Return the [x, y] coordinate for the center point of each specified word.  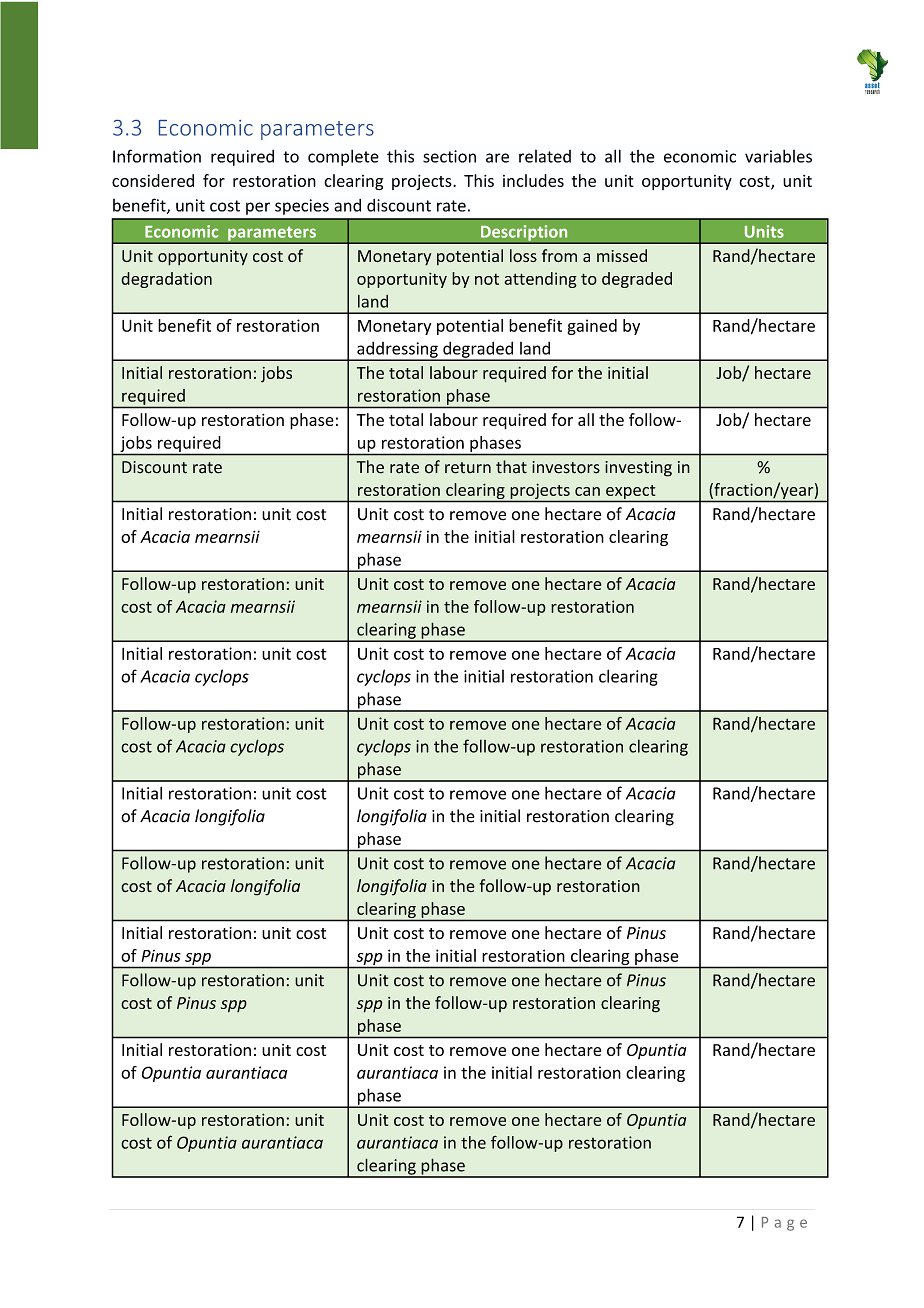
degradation [166, 280]
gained [592, 327]
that [511, 467]
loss [523, 256]
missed [622, 255]
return [468, 468]
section [449, 156]
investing [638, 469]
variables [778, 156]
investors [566, 467]
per [258, 208]
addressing [397, 351]
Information [157, 156]
